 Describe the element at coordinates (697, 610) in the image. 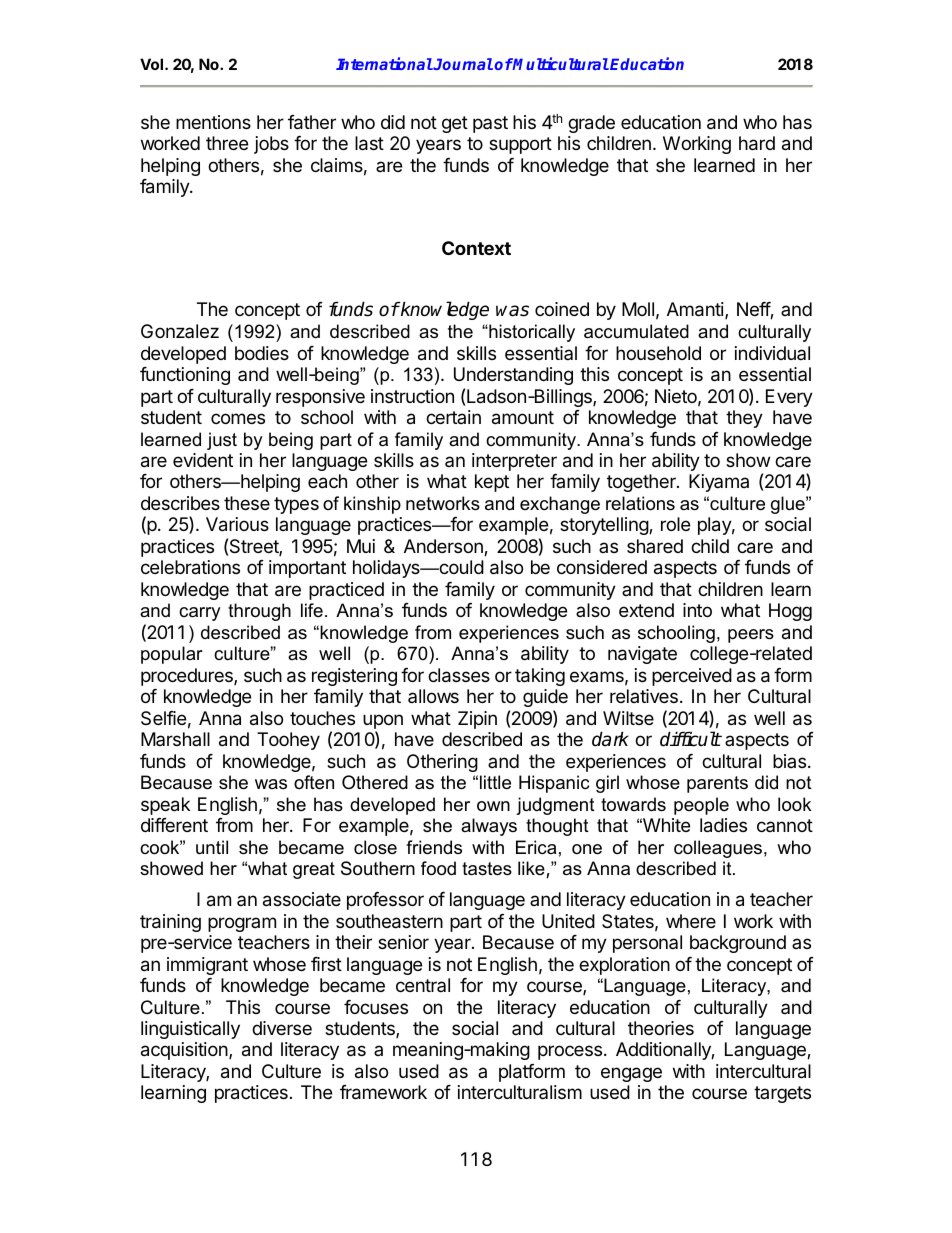

I see `into` at that location.
